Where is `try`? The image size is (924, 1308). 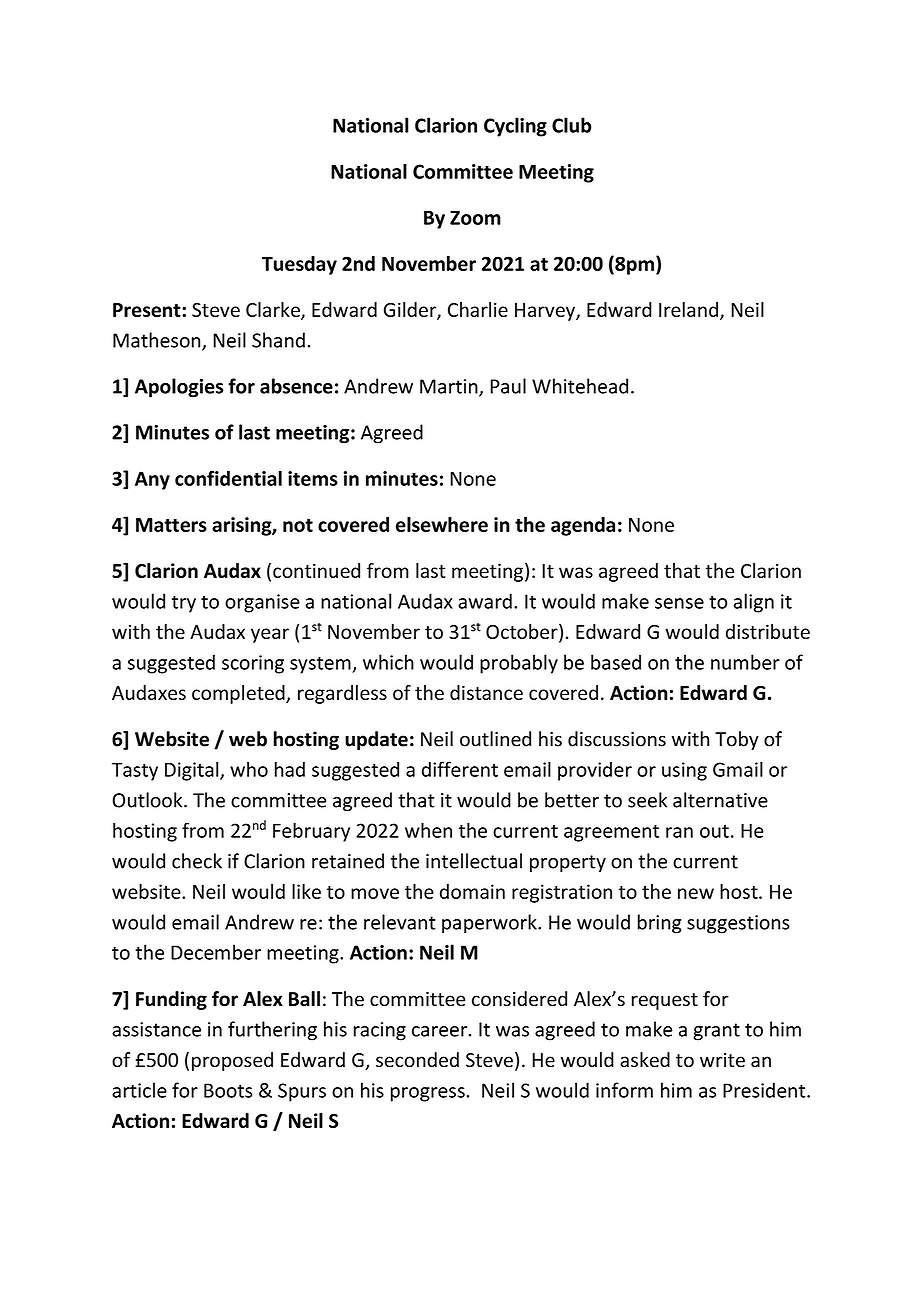 try is located at coordinates (184, 604).
